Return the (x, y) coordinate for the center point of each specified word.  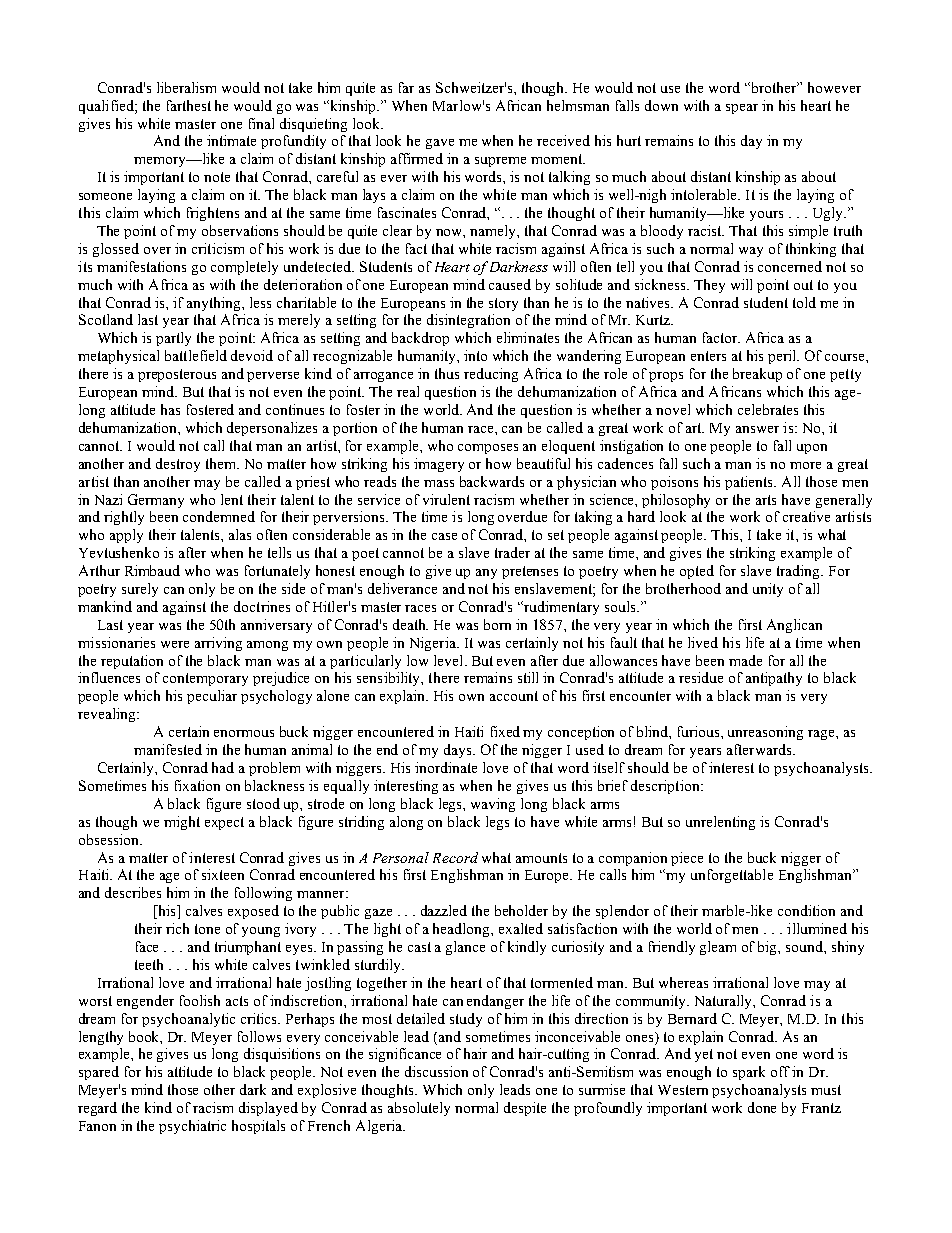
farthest (189, 105)
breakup (757, 375)
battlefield (196, 355)
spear (742, 109)
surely (140, 590)
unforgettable (732, 876)
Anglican (794, 626)
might (182, 823)
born (497, 624)
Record (455, 857)
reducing (491, 375)
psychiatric (192, 1127)
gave (440, 144)
